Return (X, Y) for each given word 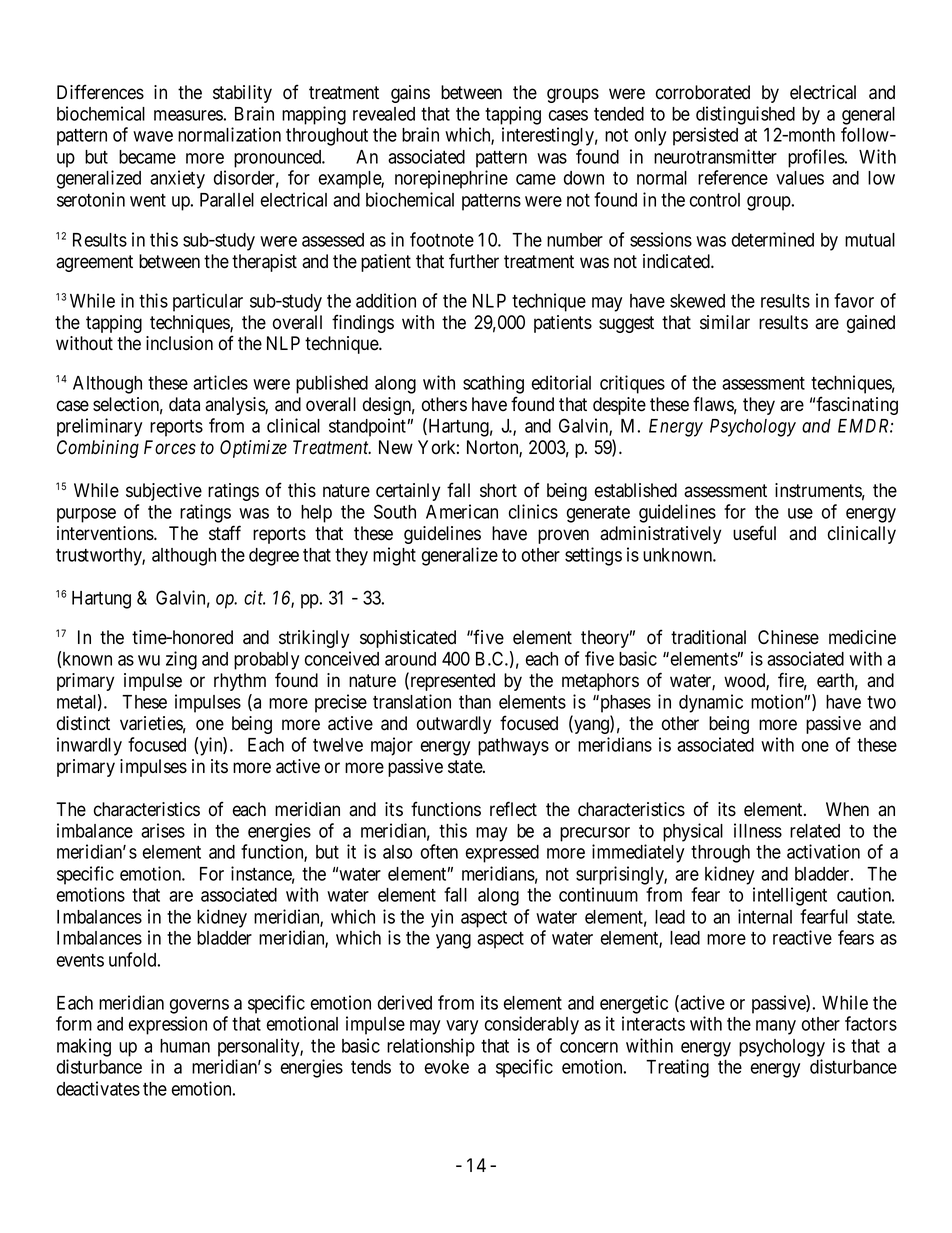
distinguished (745, 115)
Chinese (788, 637)
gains (410, 94)
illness (758, 830)
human (185, 1046)
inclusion (179, 343)
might (394, 556)
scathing (493, 384)
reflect (513, 809)
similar (725, 322)
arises (163, 830)
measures (188, 115)
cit (254, 597)
